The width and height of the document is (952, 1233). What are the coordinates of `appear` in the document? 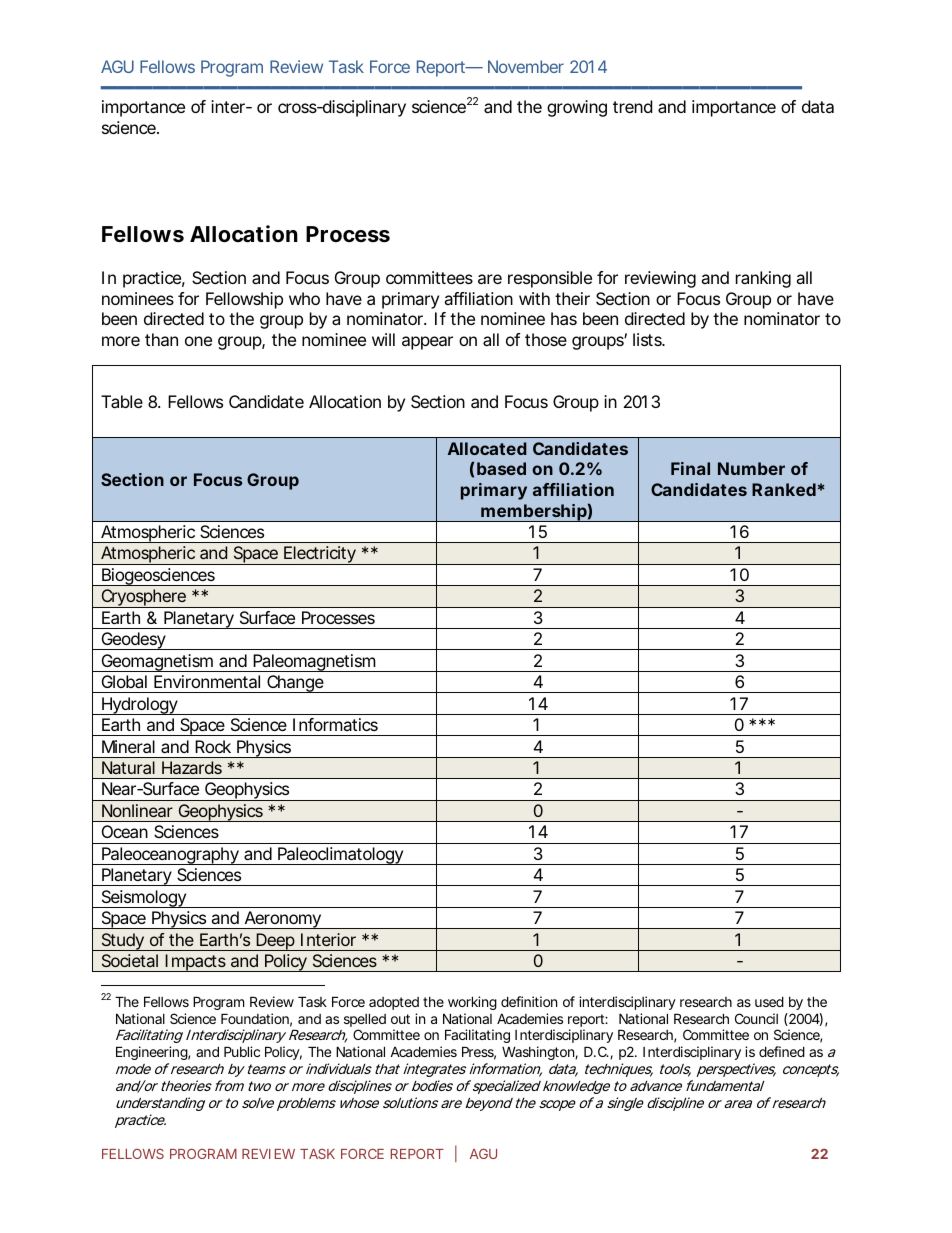 It's located at (427, 343).
